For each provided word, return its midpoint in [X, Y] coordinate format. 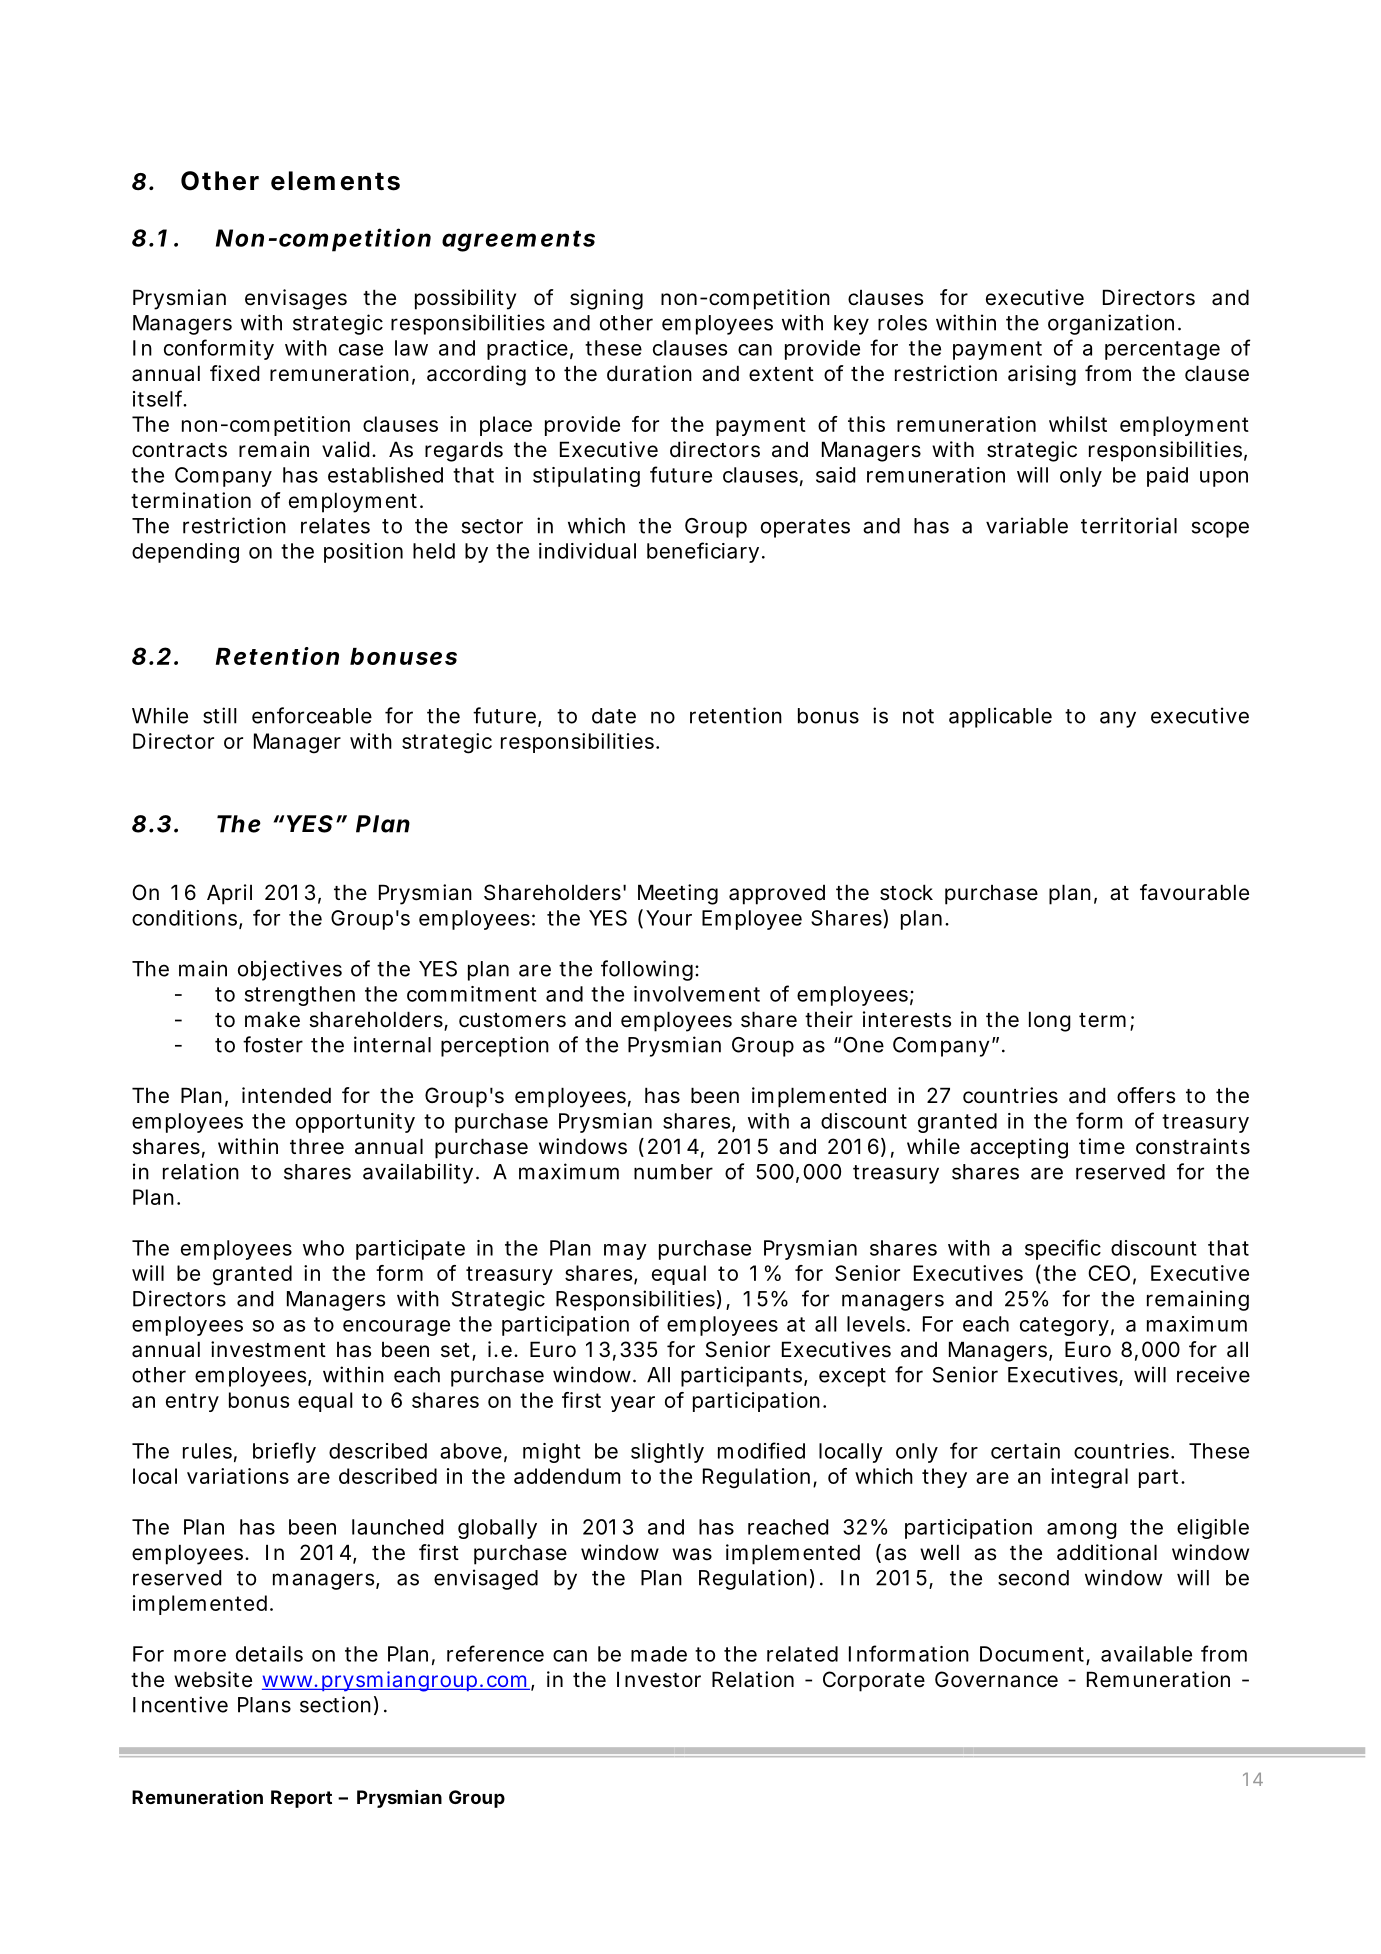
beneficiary [706, 552]
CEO [1112, 1274]
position [363, 553]
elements [335, 181]
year [633, 1404]
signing [606, 299]
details [269, 1654]
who [323, 1248]
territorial [1129, 525]
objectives [290, 970]
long [1050, 1021]
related [802, 1654]
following [650, 970]
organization [1114, 324]
